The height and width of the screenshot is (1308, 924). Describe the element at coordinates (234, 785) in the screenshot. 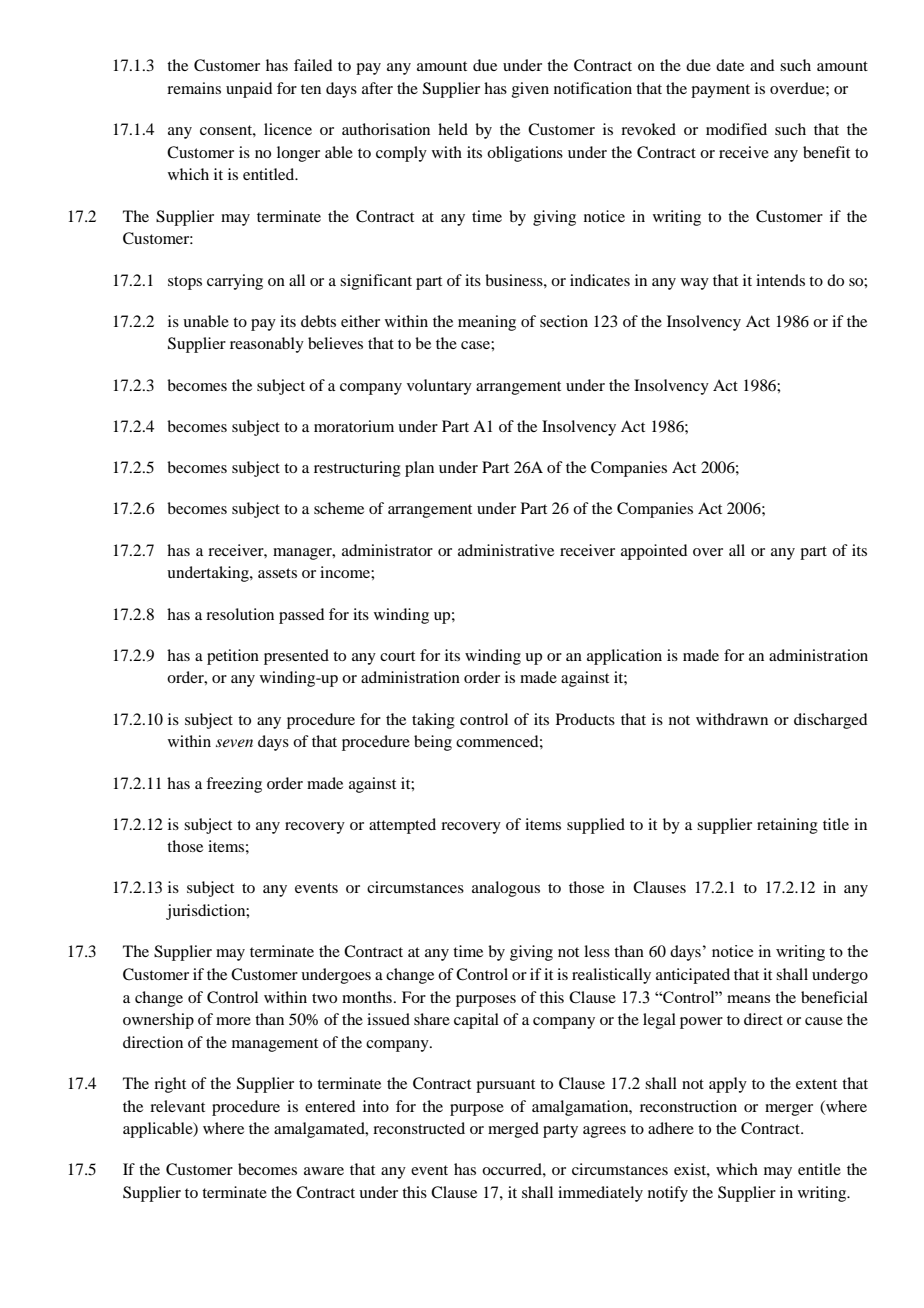

I see `freezing` at that location.
